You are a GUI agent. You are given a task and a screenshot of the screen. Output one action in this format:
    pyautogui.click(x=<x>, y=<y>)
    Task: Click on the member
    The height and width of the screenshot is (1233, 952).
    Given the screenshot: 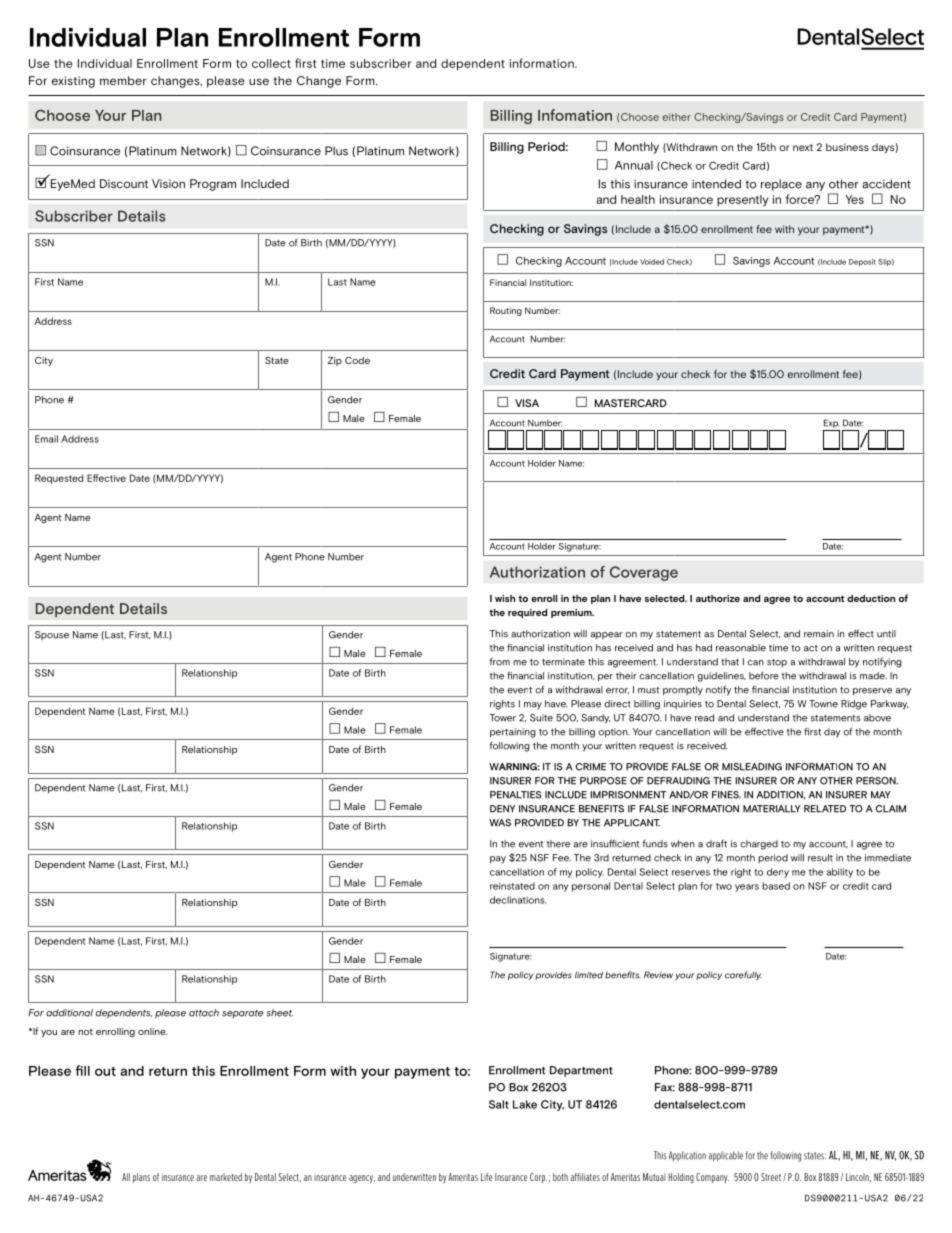 What is the action you would take?
    pyautogui.click(x=123, y=80)
